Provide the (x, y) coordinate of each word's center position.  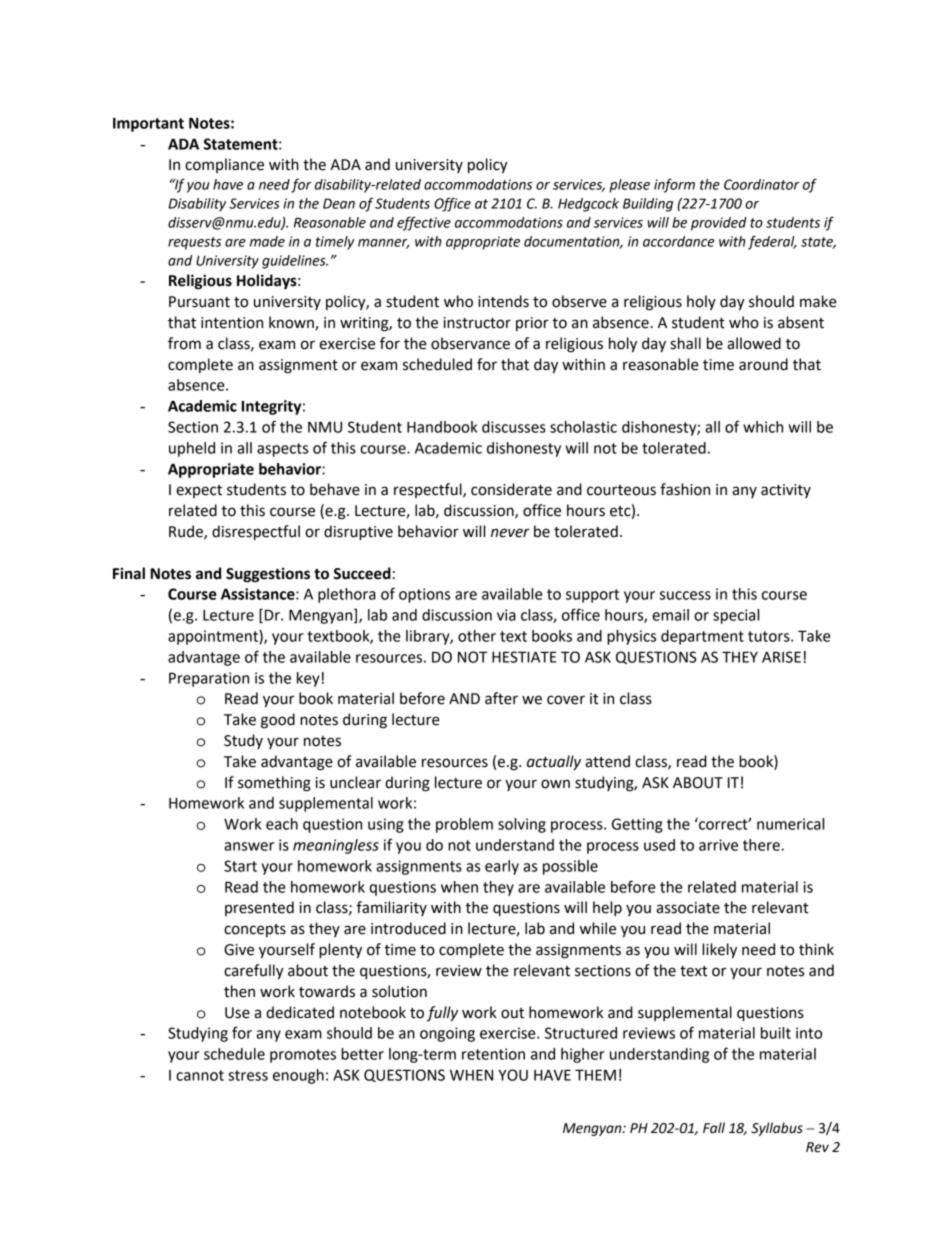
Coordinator (762, 184)
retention (493, 1054)
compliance (224, 165)
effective (424, 223)
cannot (200, 1075)
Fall (714, 1128)
